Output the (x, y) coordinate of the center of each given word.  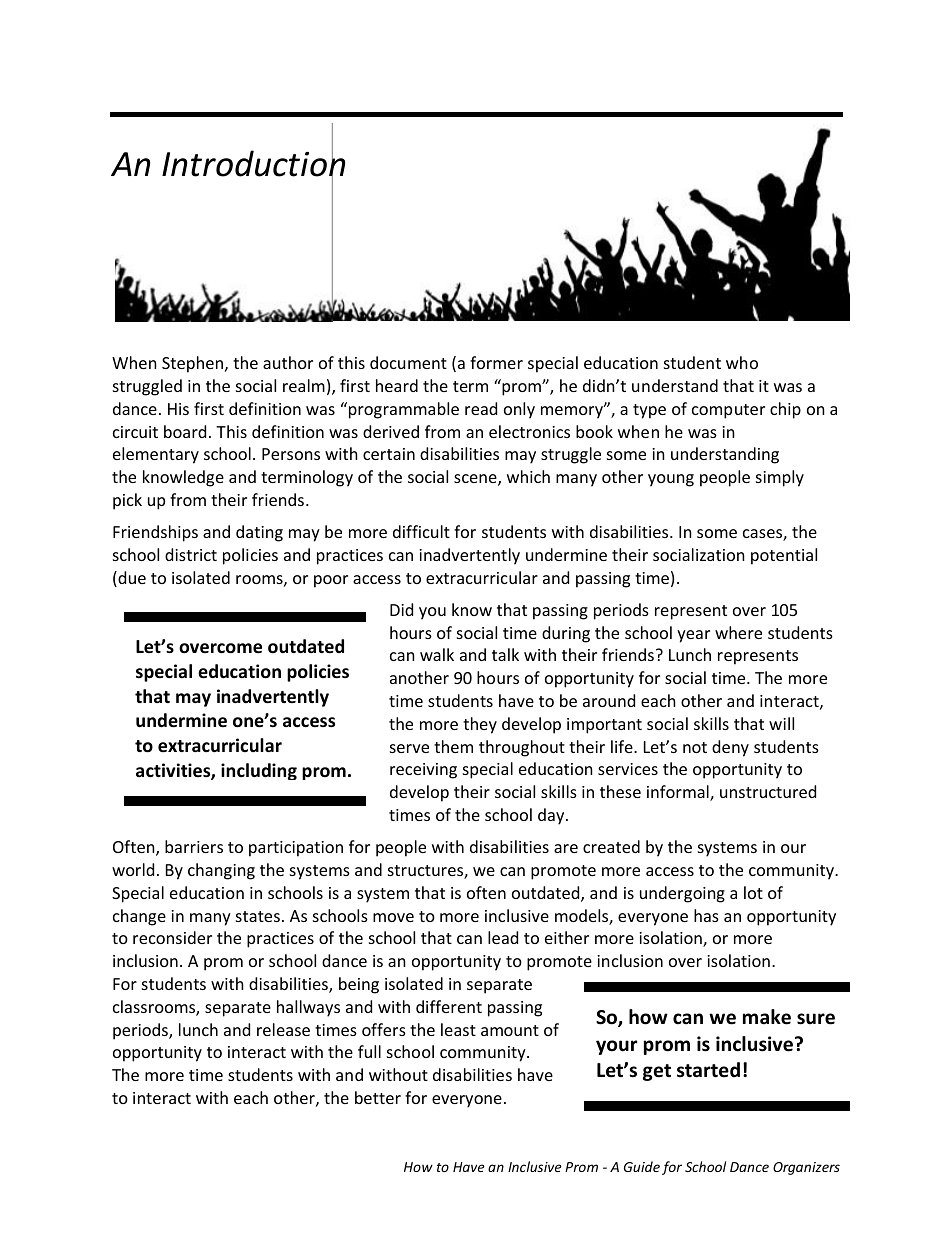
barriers (194, 846)
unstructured (768, 791)
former (496, 362)
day (552, 816)
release (283, 1029)
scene (476, 480)
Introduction (253, 164)
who (742, 362)
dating (259, 533)
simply (780, 478)
